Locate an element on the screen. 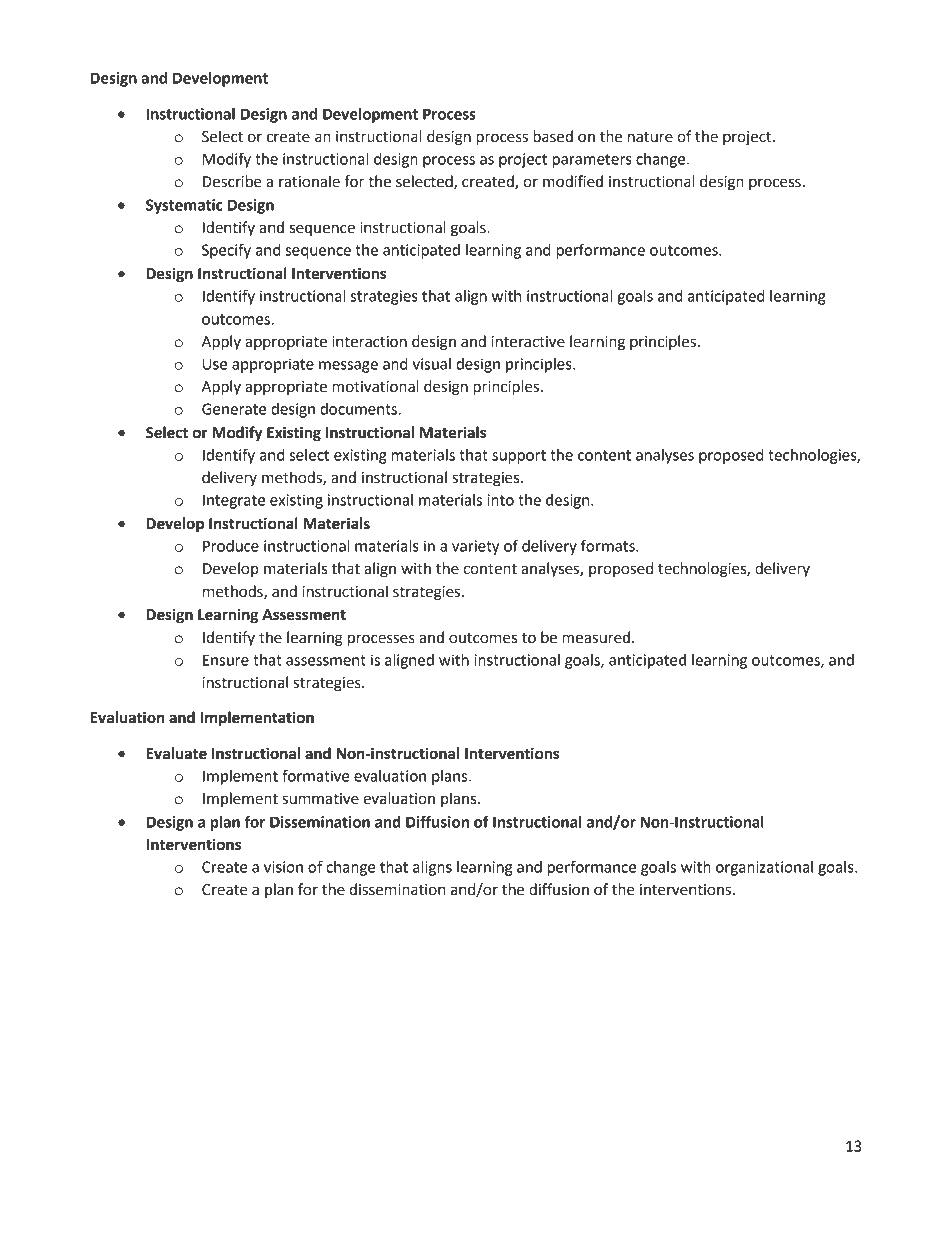 The height and width of the screenshot is (1233, 952). Generate is located at coordinates (234, 409).
